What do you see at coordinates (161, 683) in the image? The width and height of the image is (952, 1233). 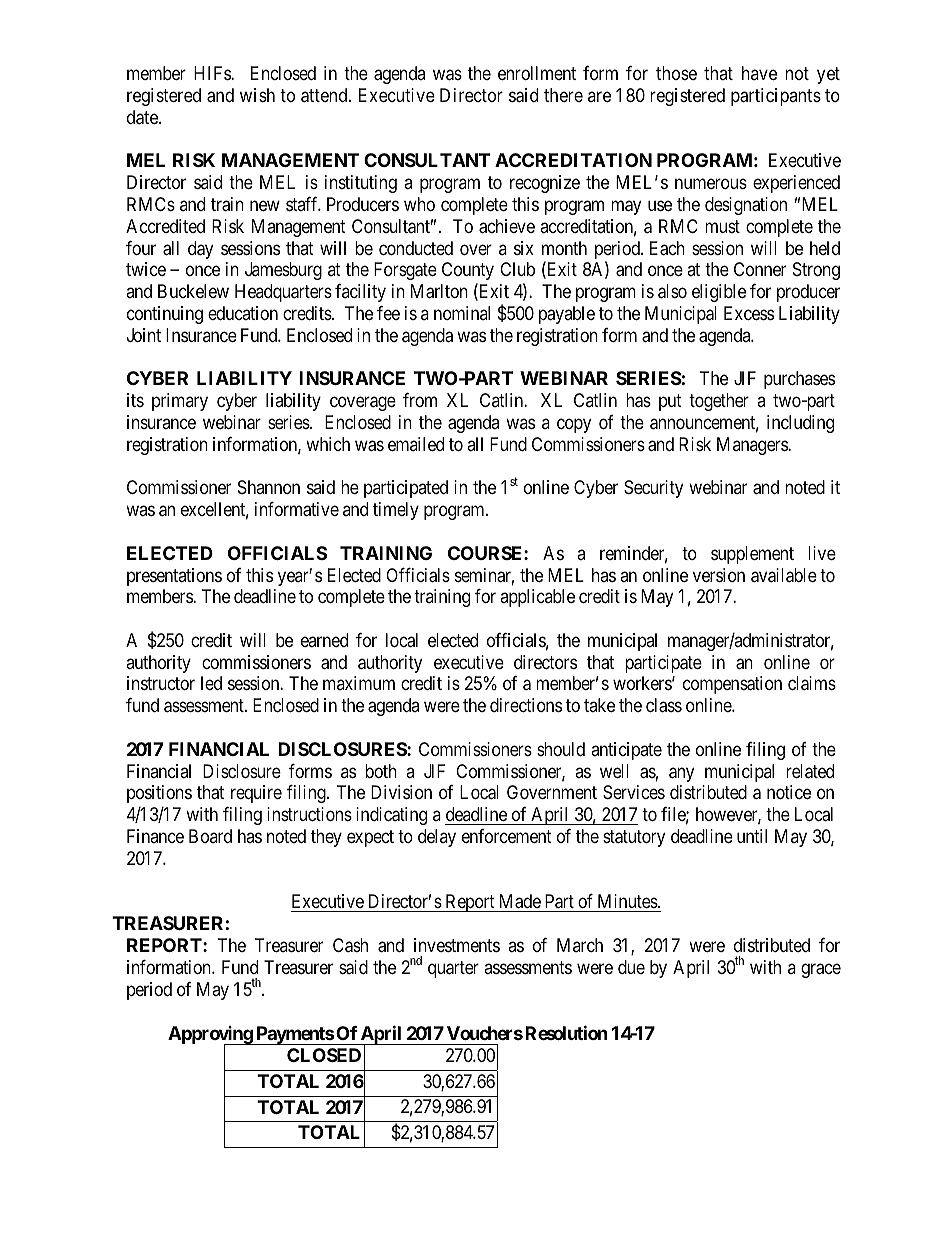 I see `instructor` at bounding box center [161, 683].
